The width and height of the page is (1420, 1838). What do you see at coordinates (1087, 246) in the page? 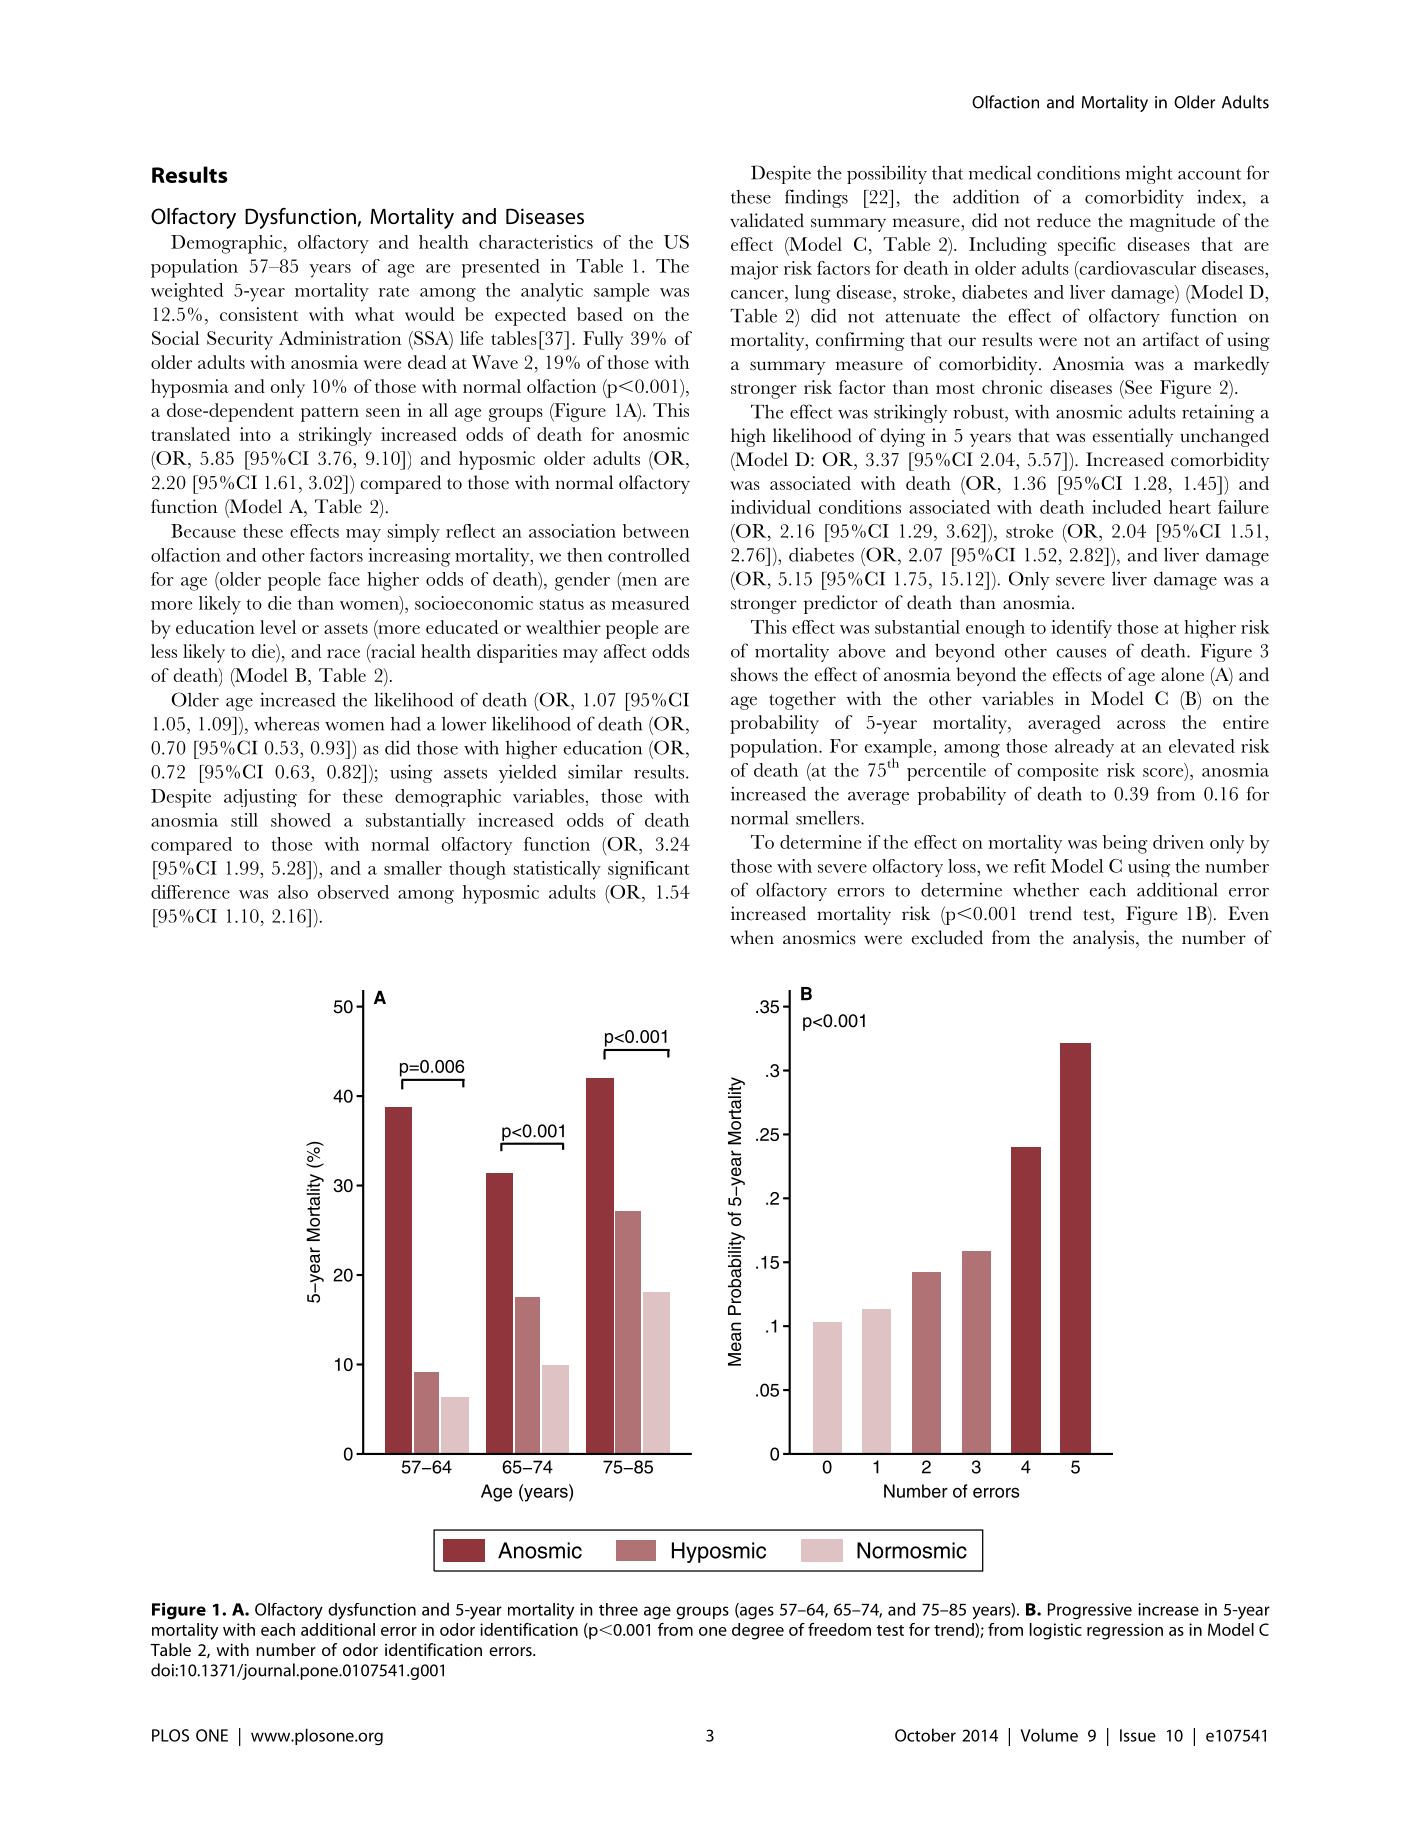
I see `specific` at bounding box center [1087, 246].
